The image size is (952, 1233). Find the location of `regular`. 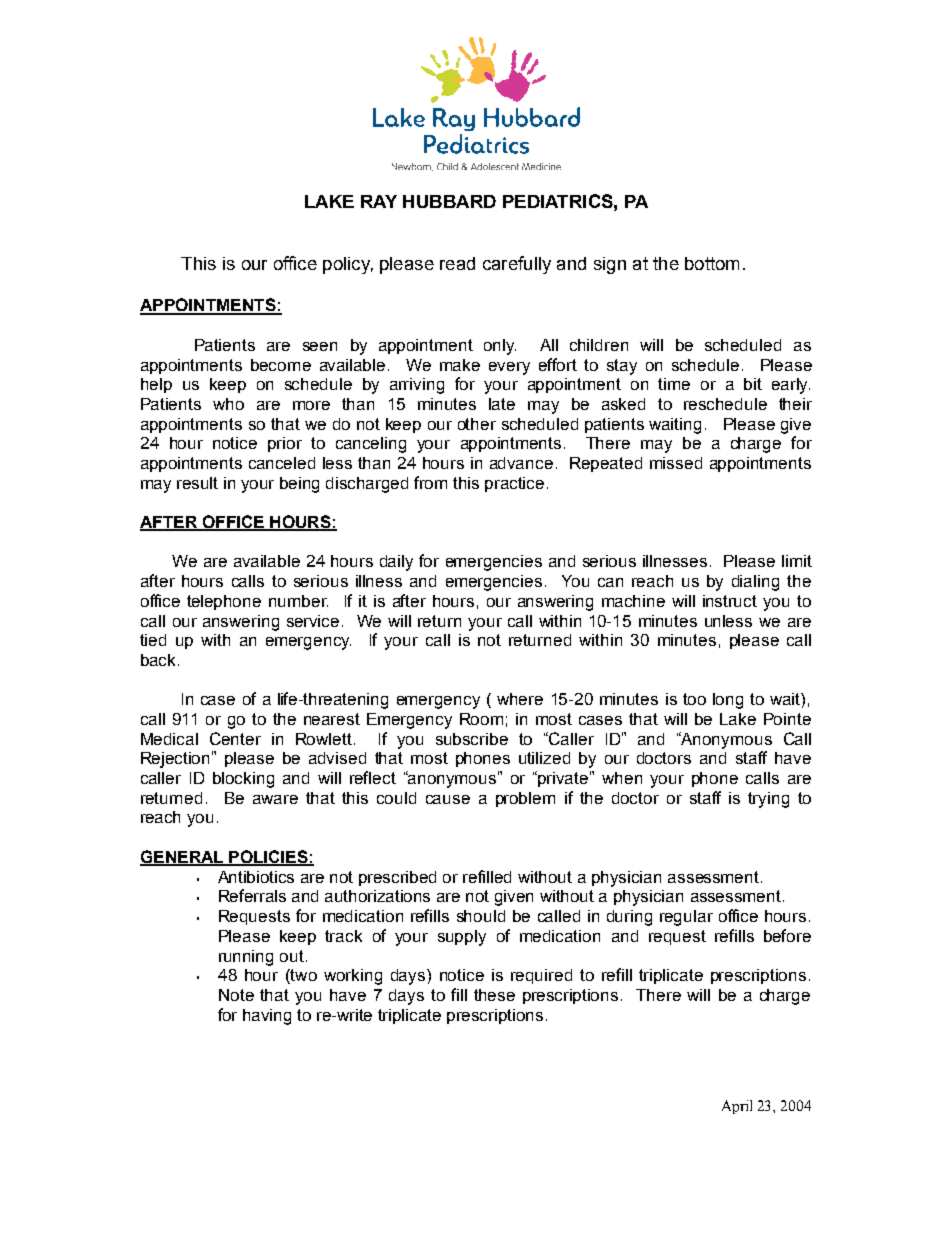

regular is located at coordinates (686, 918).
